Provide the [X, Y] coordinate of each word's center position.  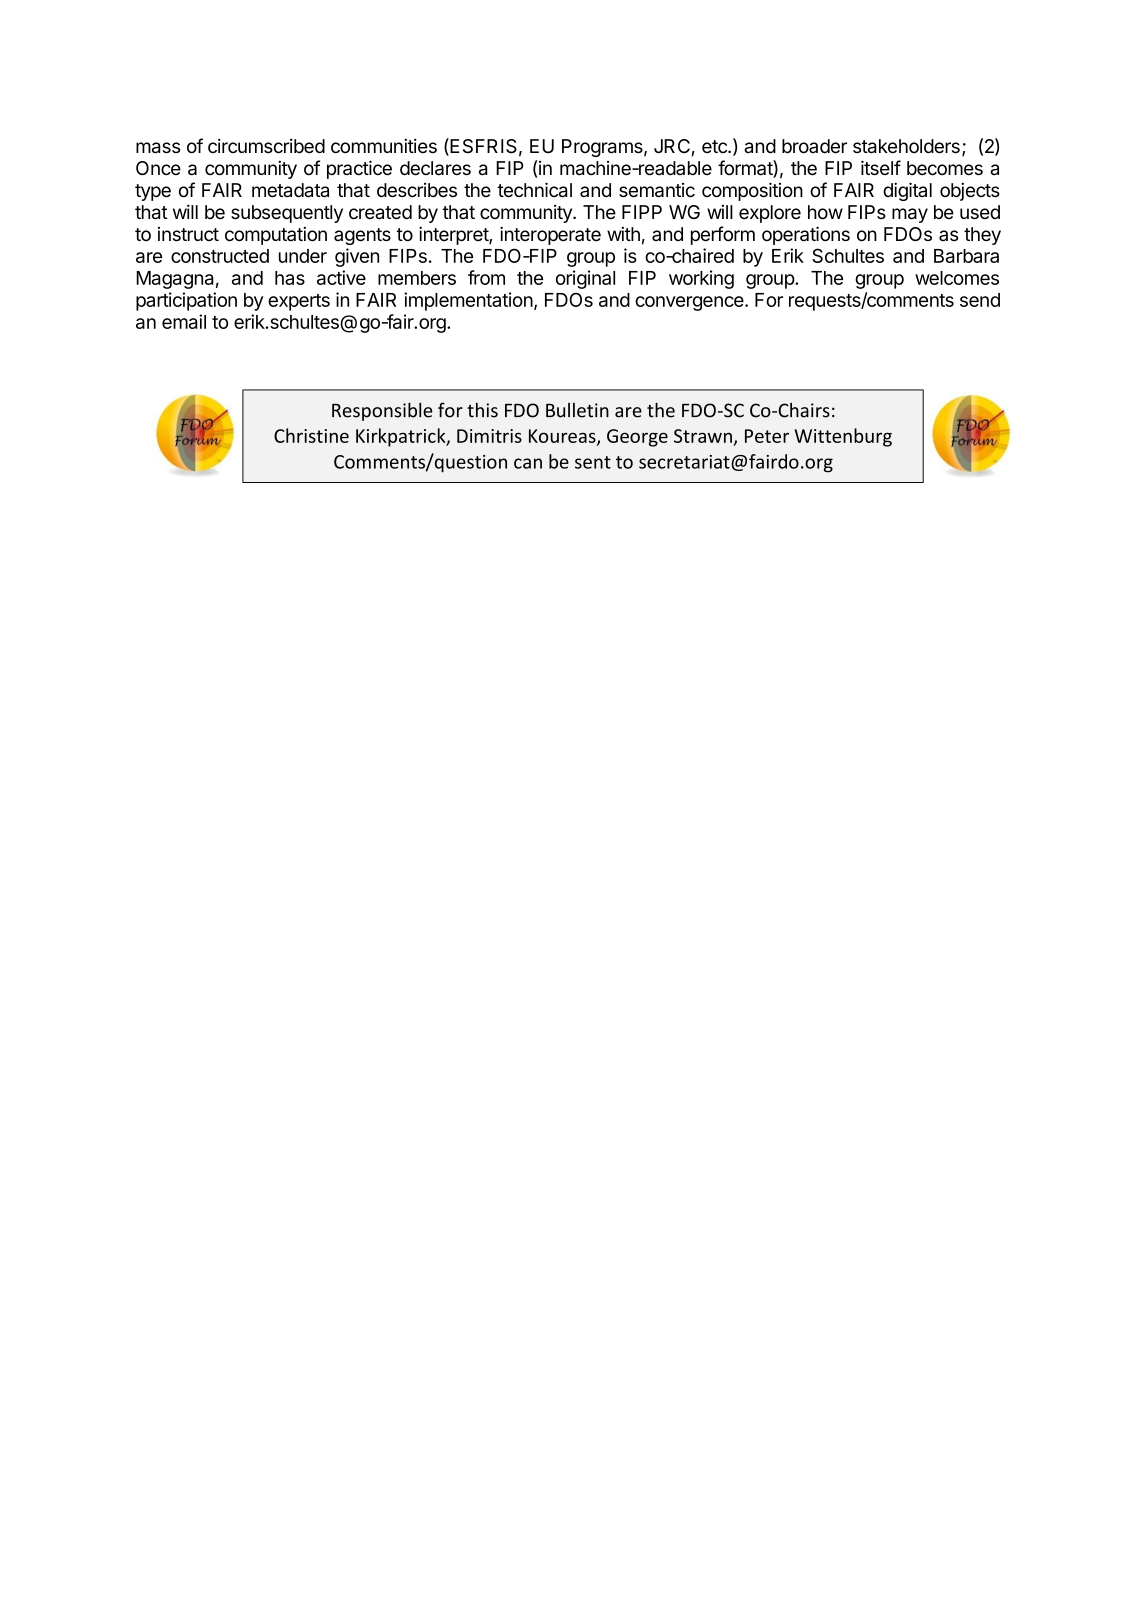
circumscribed [266, 146]
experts [299, 302]
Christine [311, 435]
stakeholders [906, 146]
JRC [672, 146]
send [980, 300]
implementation [468, 301]
